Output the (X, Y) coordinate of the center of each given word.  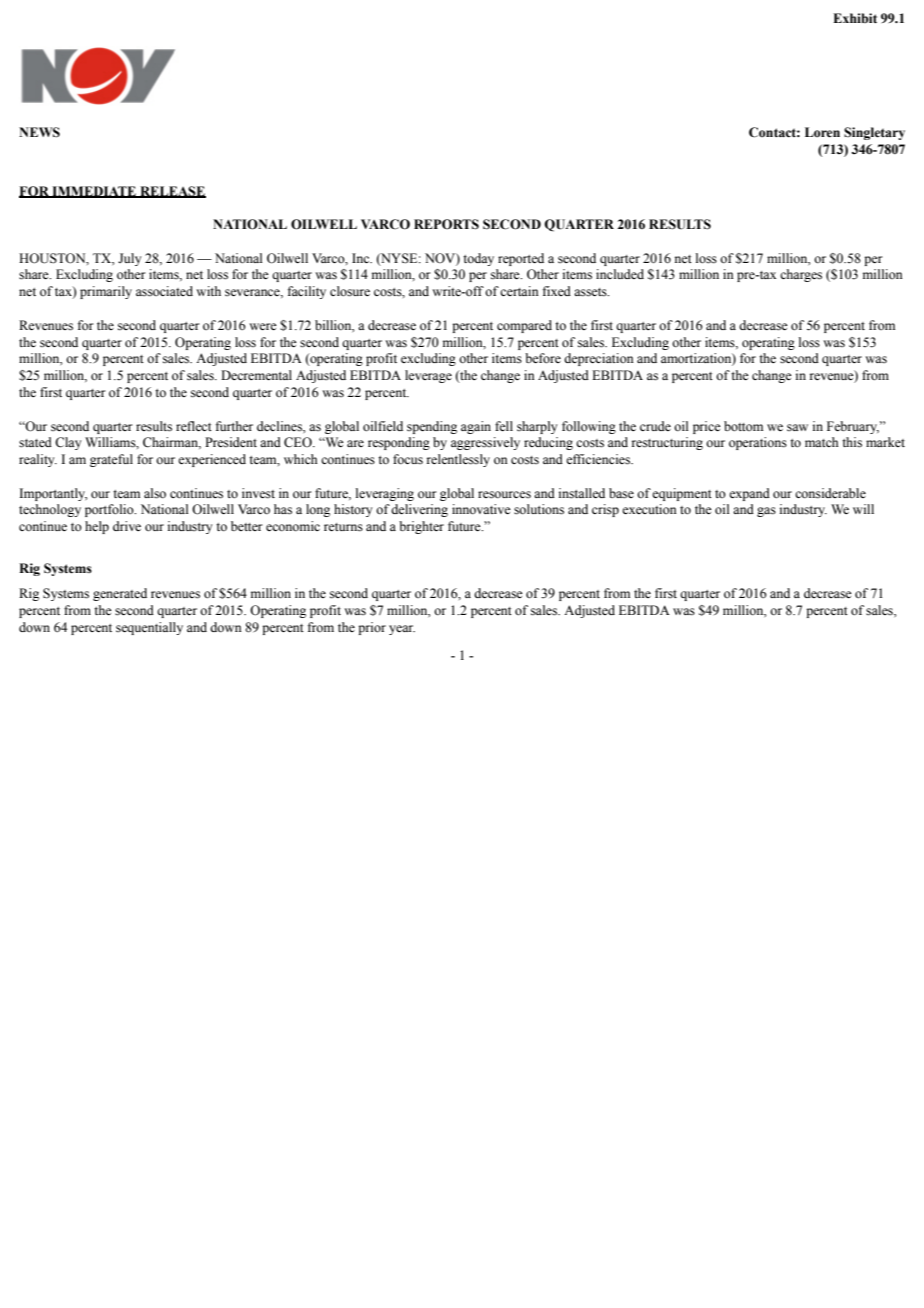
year (402, 630)
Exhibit (855, 18)
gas (766, 512)
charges (801, 275)
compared (524, 326)
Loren (822, 132)
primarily (106, 292)
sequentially (149, 628)
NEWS (39, 132)
